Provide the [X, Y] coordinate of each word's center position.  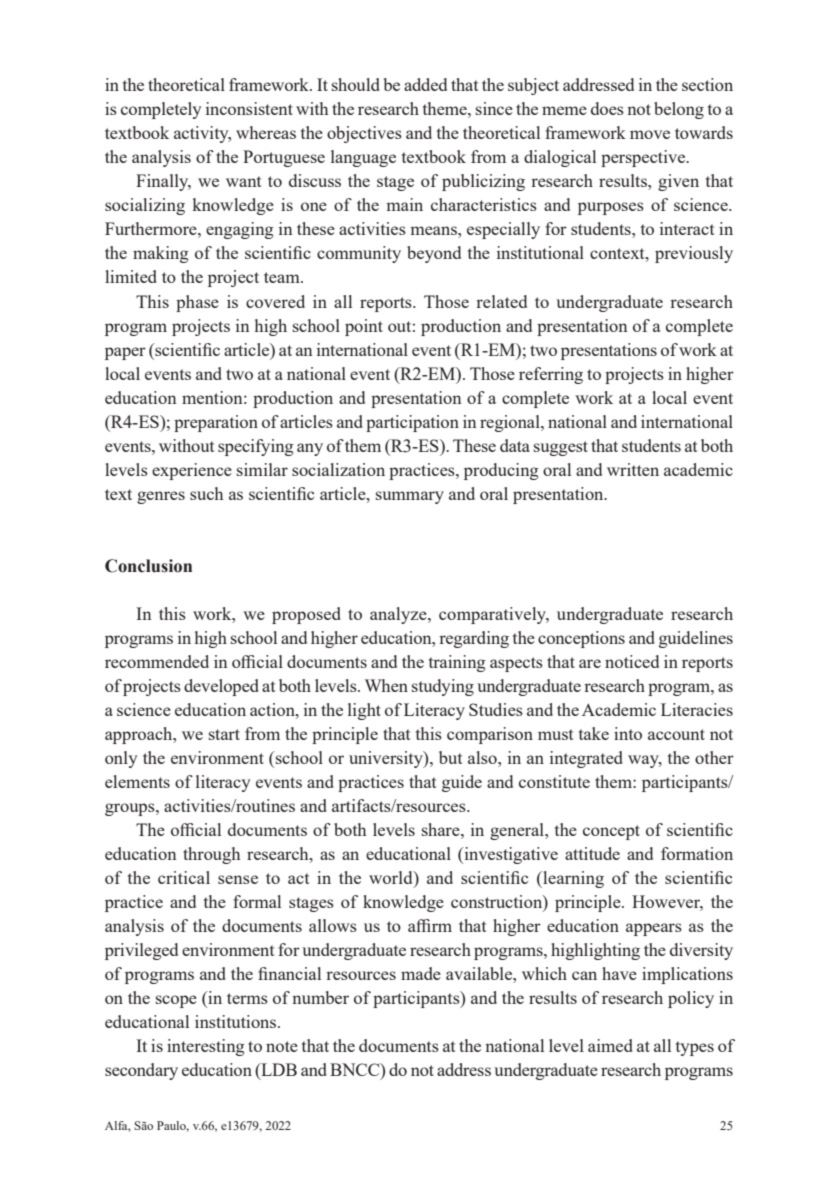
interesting [206, 1047]
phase [197, 303]
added [425, 84]
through [211, 855]
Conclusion [148, 566]
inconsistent [249, 108]
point [364, 327]
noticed [632, 661]
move [650, 134]
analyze [399, 615]
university [387, 759]
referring [551, 375]
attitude [592, 853]
